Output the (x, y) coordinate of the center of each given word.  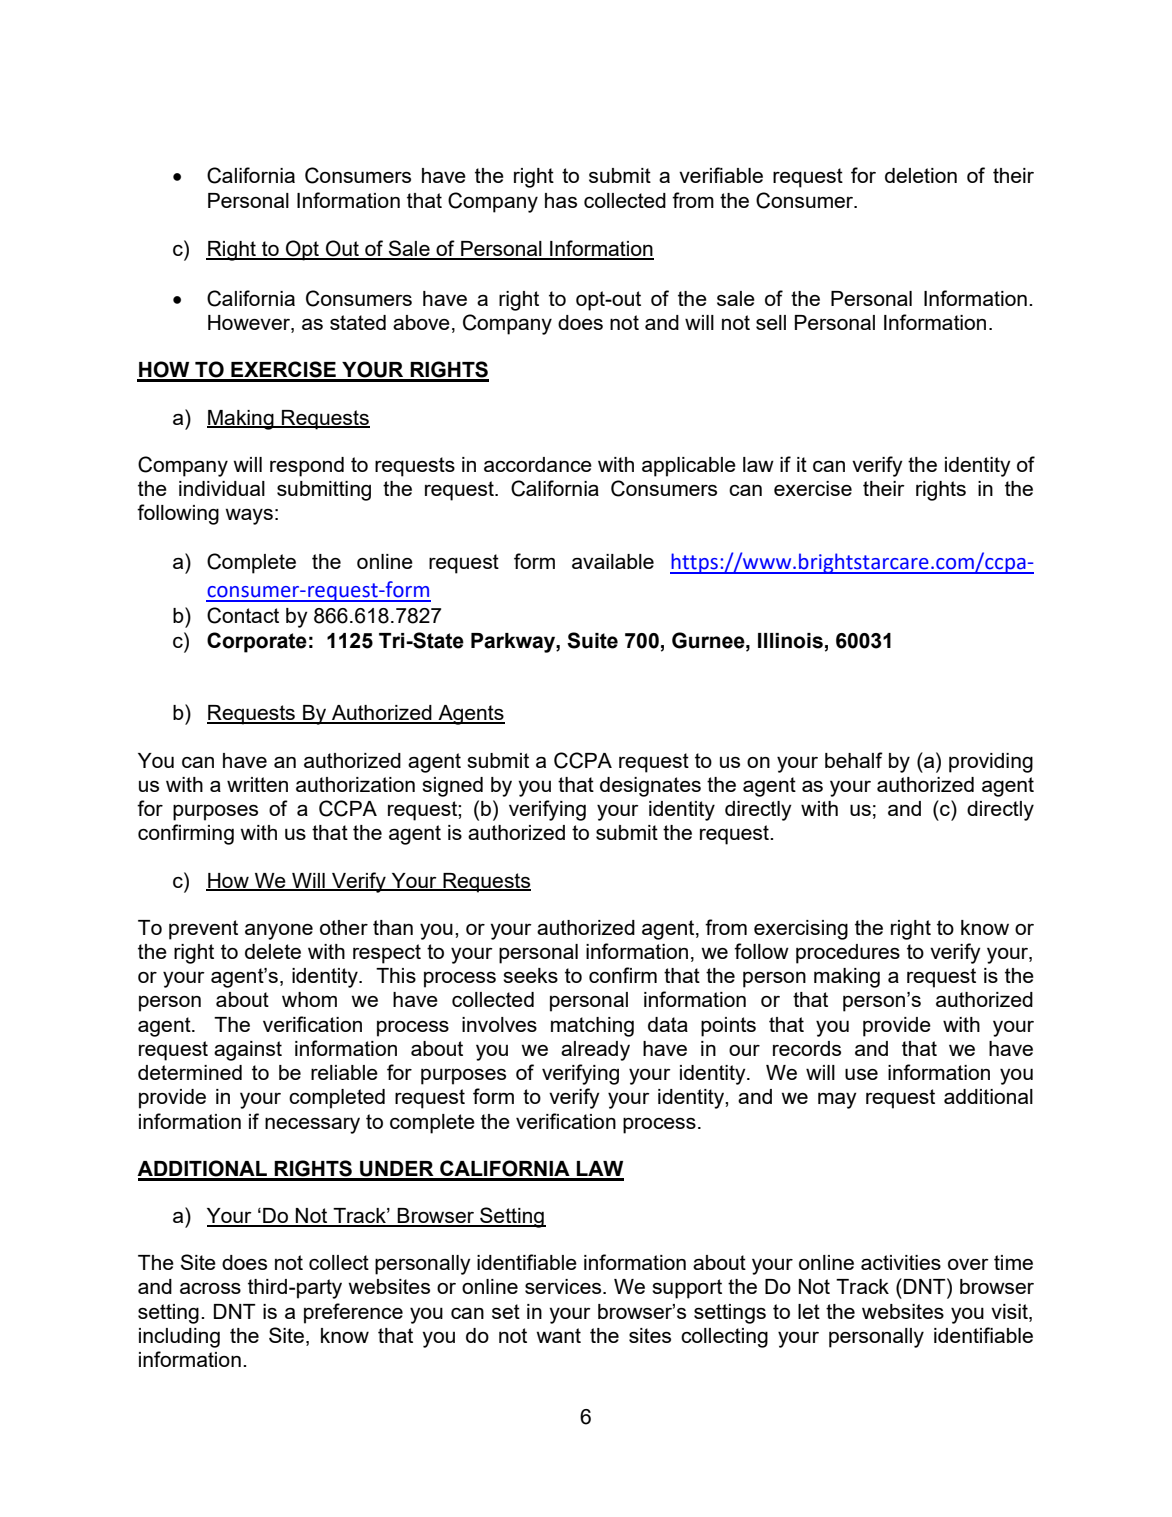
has (561, 200)
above (421, 322)
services (564, 1286)
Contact (243, 615)
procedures (848, 954)
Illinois (790, 641)
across (210, 1288)
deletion (921, 175)
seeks (530, 975)
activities (901, 1262)
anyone (279, 932)
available (613, 561)
